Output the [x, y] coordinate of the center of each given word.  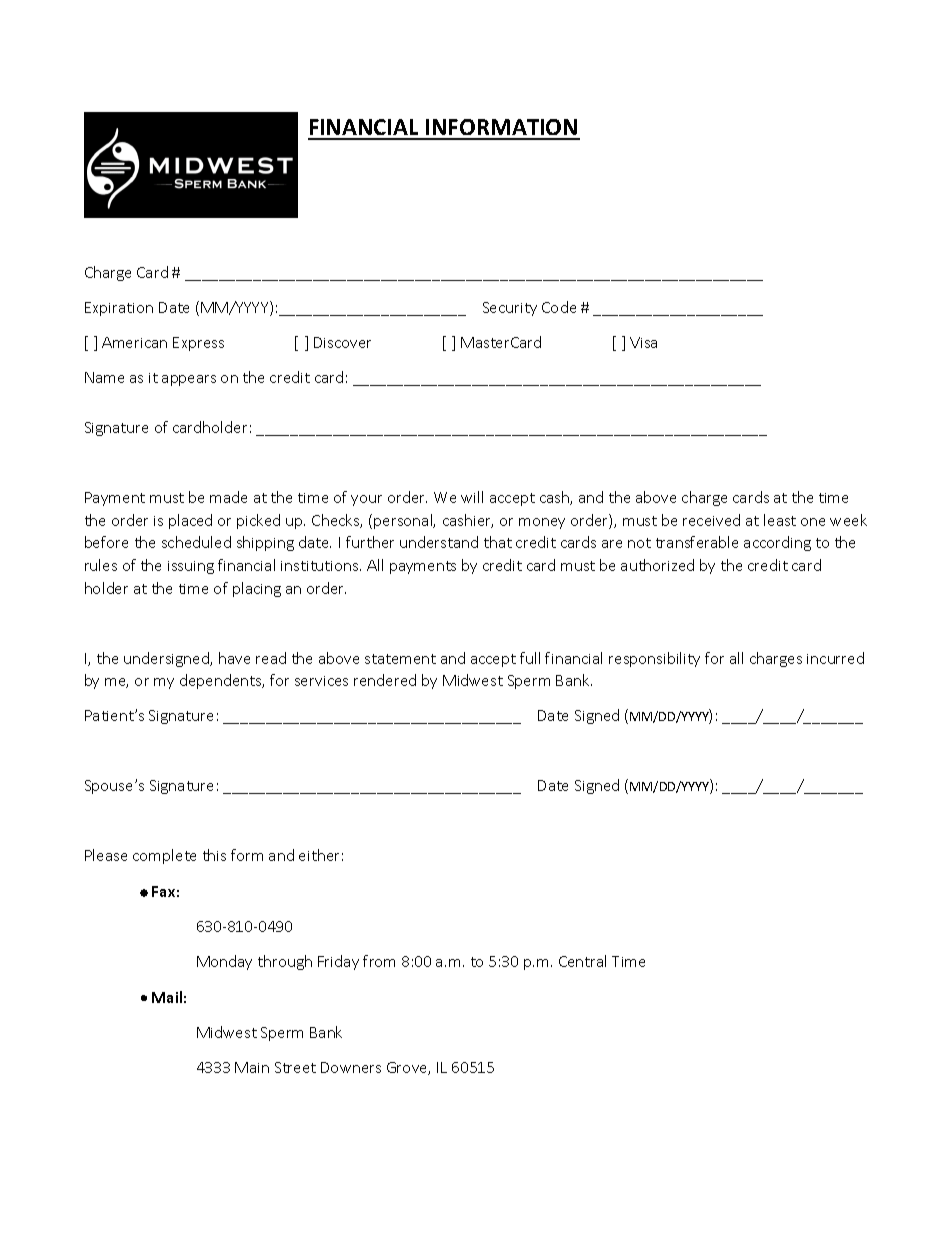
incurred [835, 658]
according [777, 543]
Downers [351, 1067]
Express [198, 344]
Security [510, 309]
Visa [643, 342]
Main [252, 1067]
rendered [385, 680]
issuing [191, 567]
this [214, 855]
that [498, 542]
